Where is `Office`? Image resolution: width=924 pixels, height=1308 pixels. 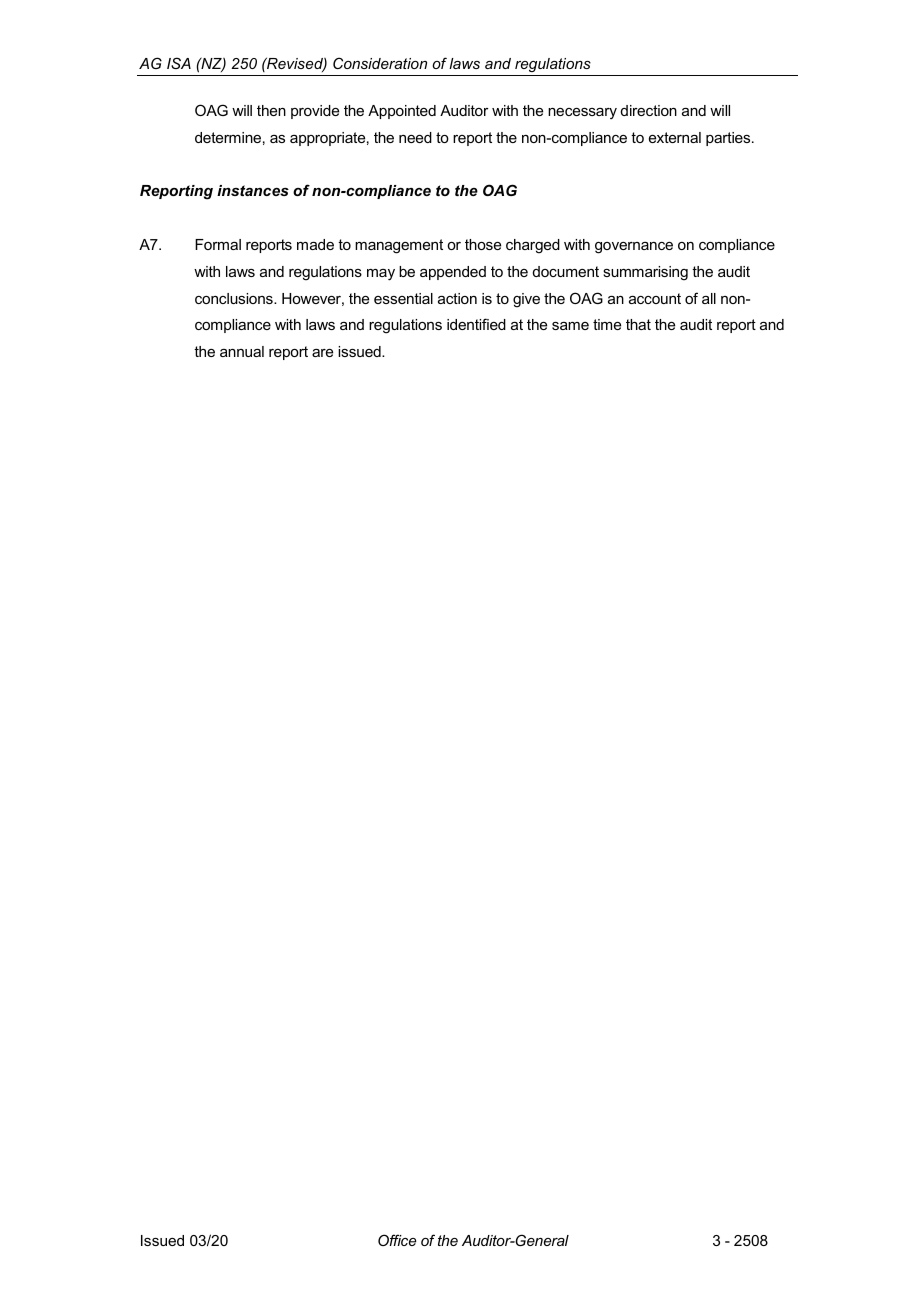 Office is located at coordinates (397, 1240).
